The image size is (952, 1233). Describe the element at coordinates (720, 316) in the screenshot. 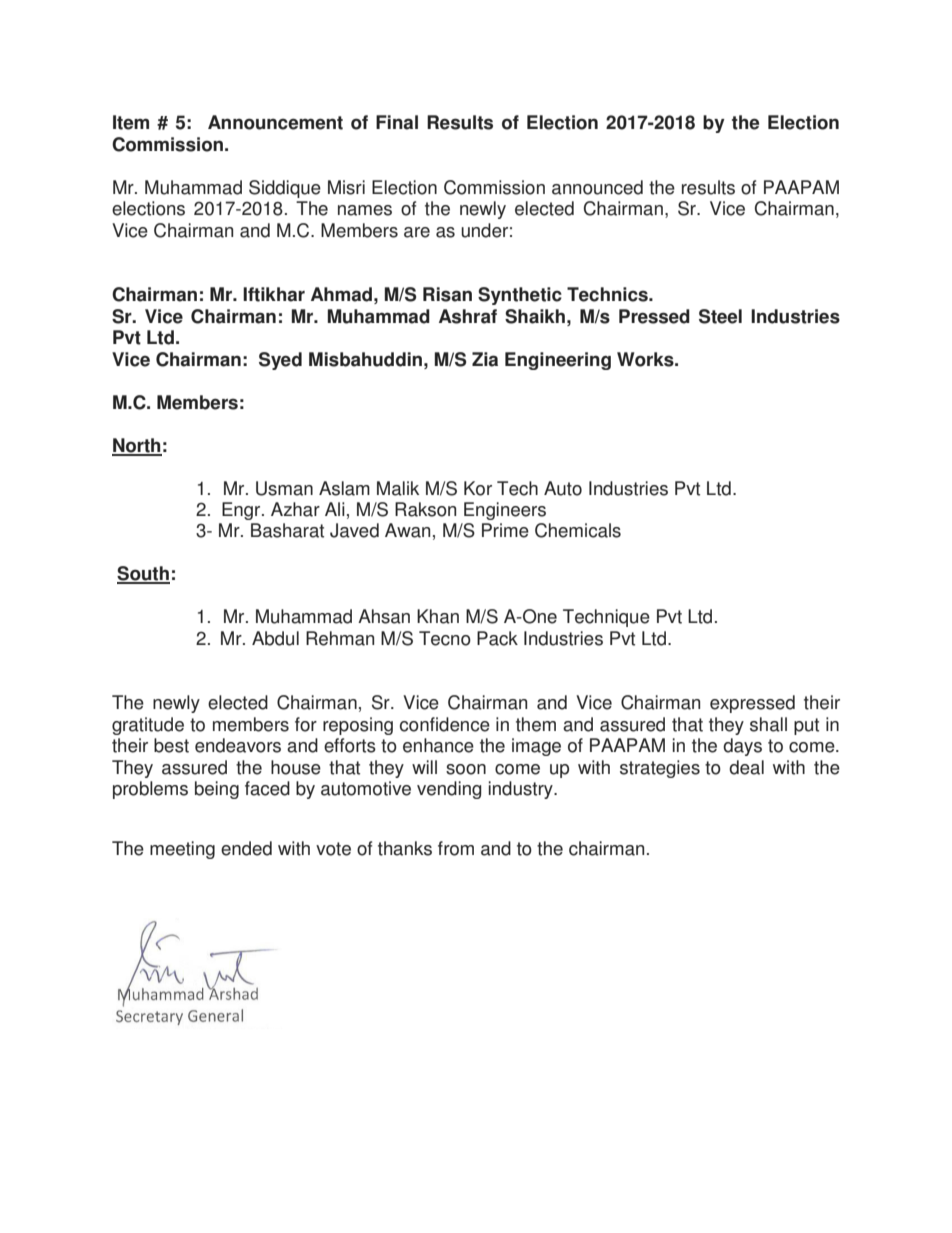

I see `Steel` at that location.
